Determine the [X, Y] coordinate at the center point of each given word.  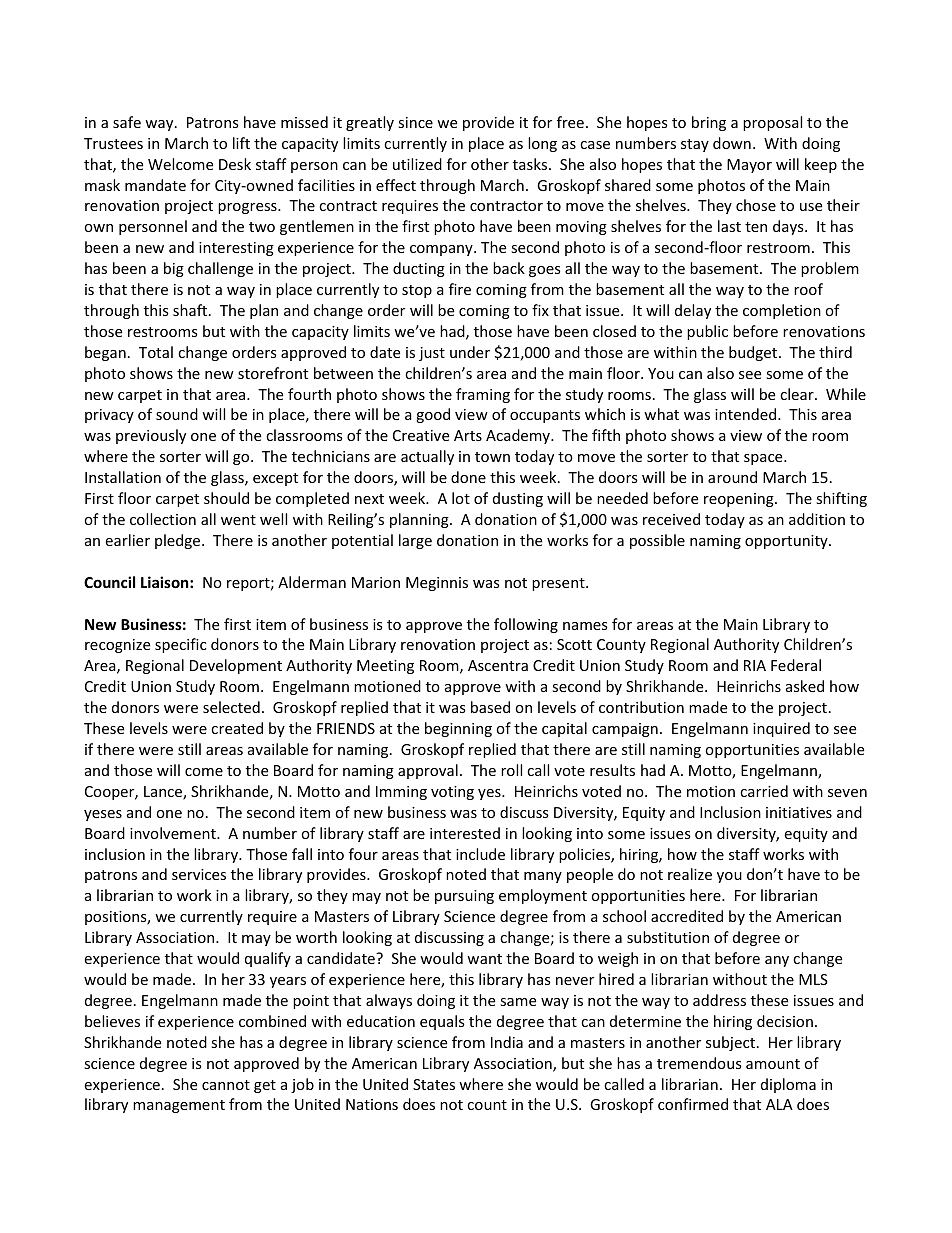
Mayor [749, 166]
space [764, 459]
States [434, 1084]
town [492, 457]
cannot [226, 1085]
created [237, 728]
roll [511, 770]
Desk [235, 164]
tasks [531, 164]
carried [764, 791]
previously [151, 436]
